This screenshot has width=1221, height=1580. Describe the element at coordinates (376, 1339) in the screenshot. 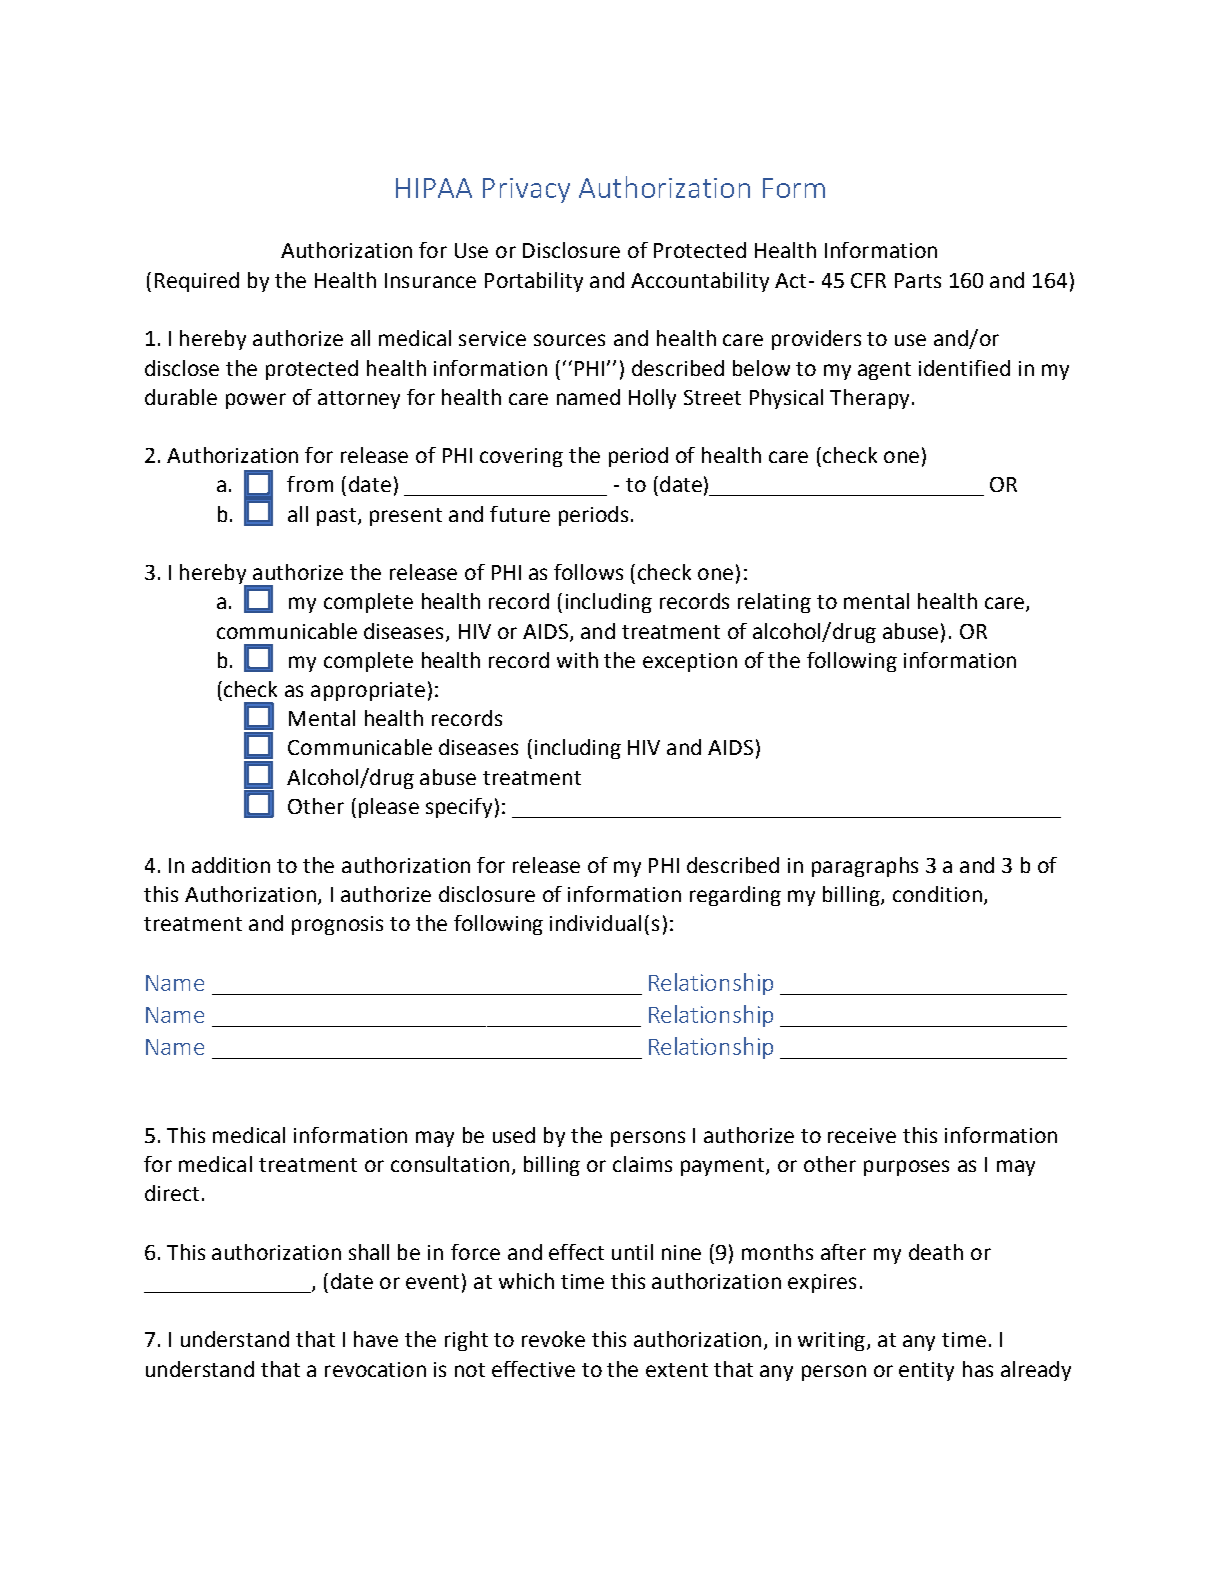

I see `have` at that location.
